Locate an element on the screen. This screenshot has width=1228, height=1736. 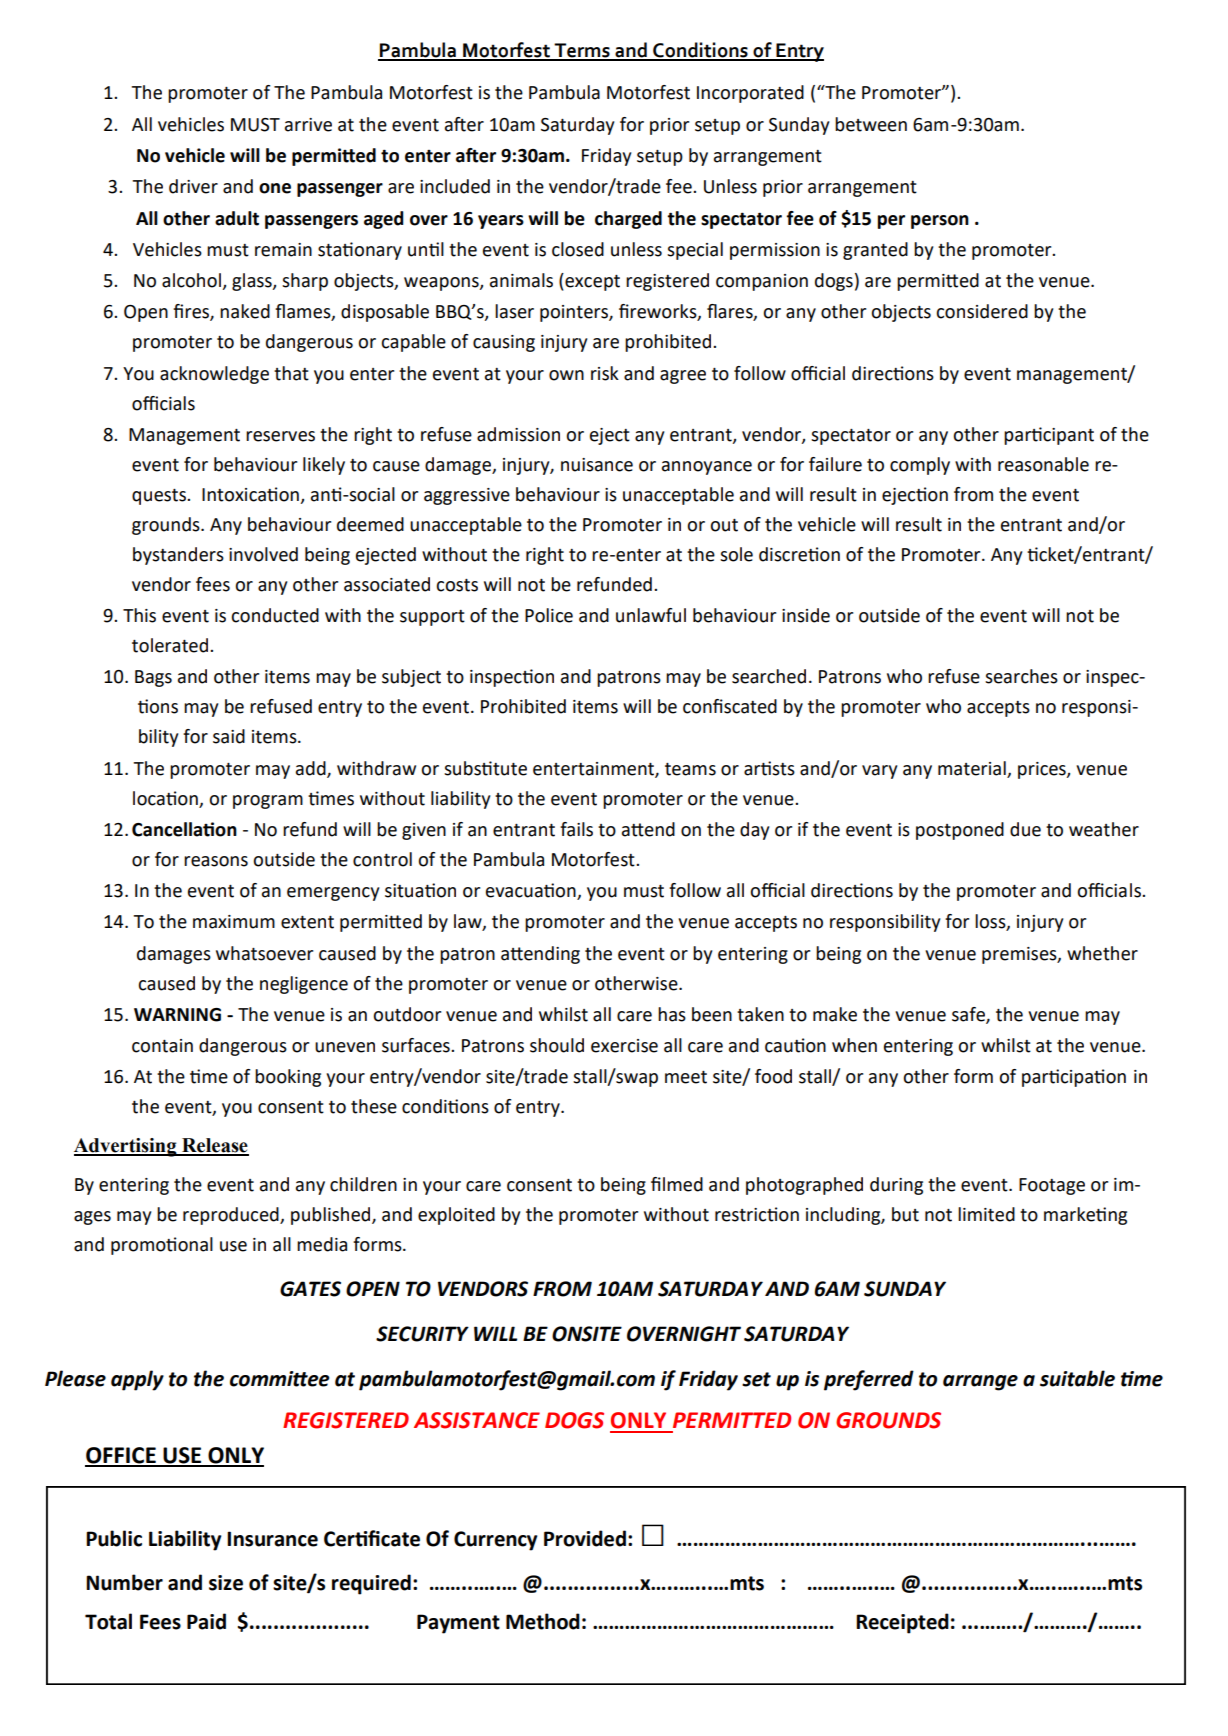
acknowledge is located at coordinates (214, 375).
